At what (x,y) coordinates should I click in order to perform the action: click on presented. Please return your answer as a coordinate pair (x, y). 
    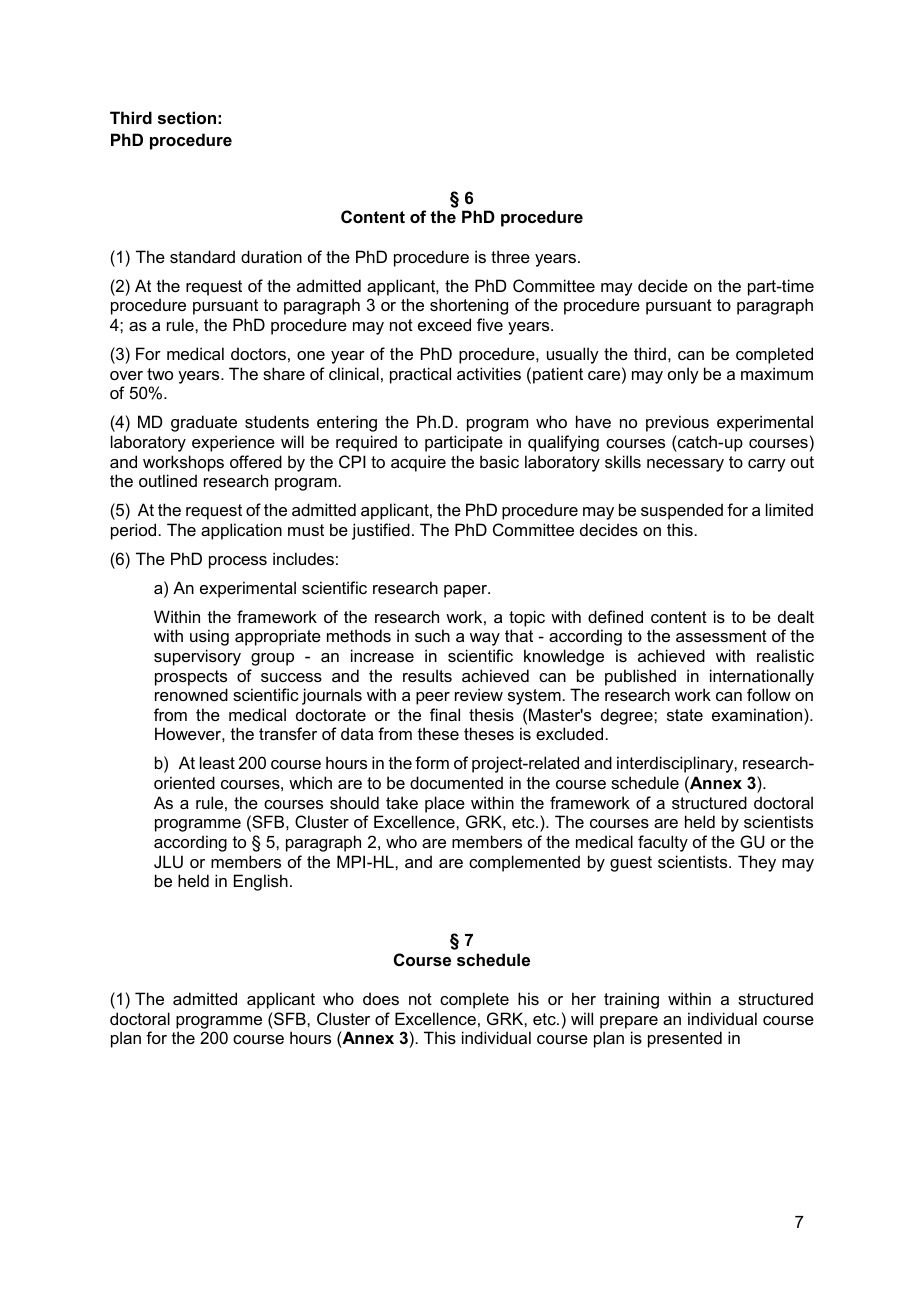
    Looking at the image, I should click on (685, 1039).
